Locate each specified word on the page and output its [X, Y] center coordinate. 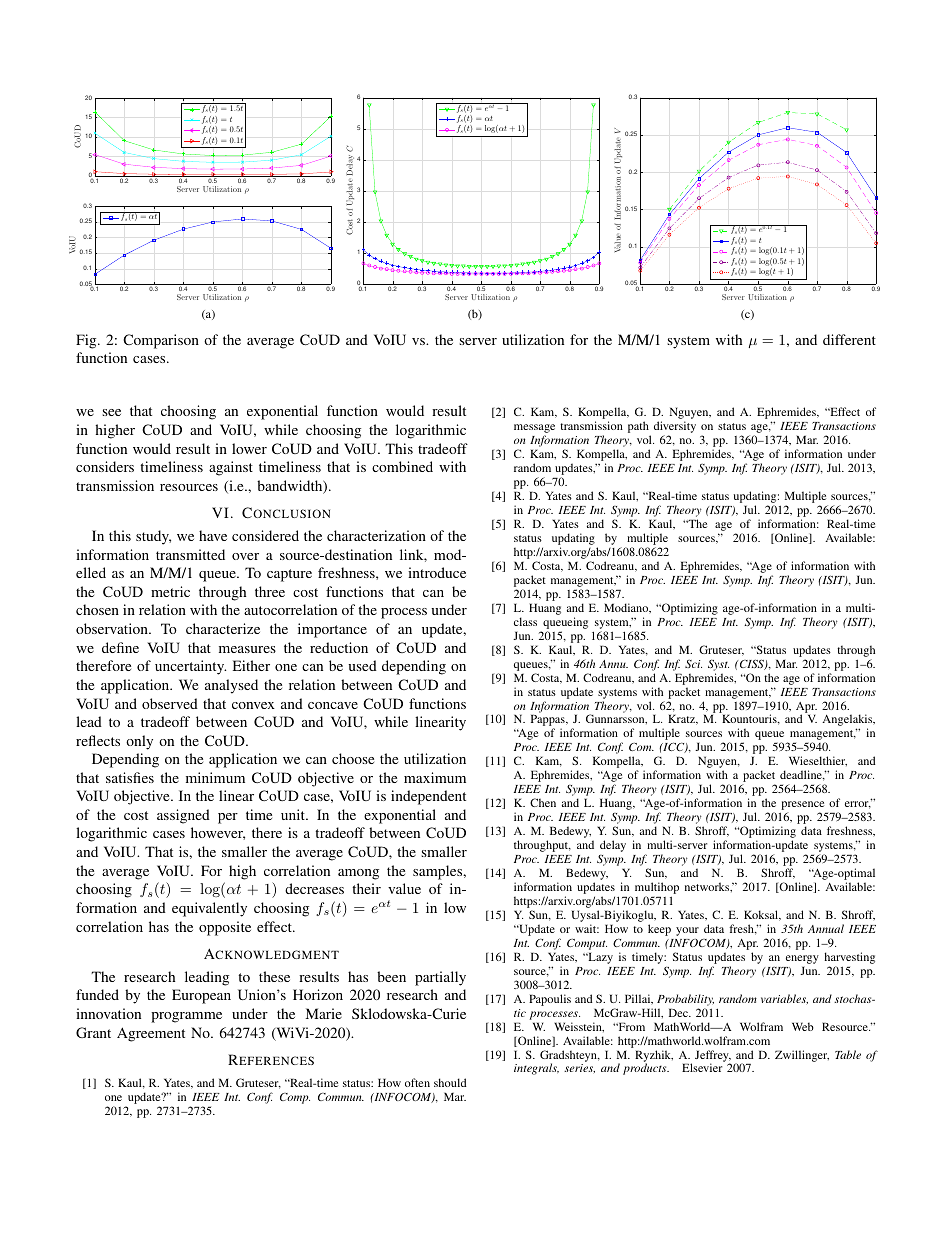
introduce [437, 572]
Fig [87, 341]
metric [170, 591]
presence [804, 807]
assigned [183, 816]
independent [428, 797]
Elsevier [702, 1067]
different [849, 339]
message [534, 430]
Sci [693, 664]
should [450, 1082]
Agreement [151, 1034]
